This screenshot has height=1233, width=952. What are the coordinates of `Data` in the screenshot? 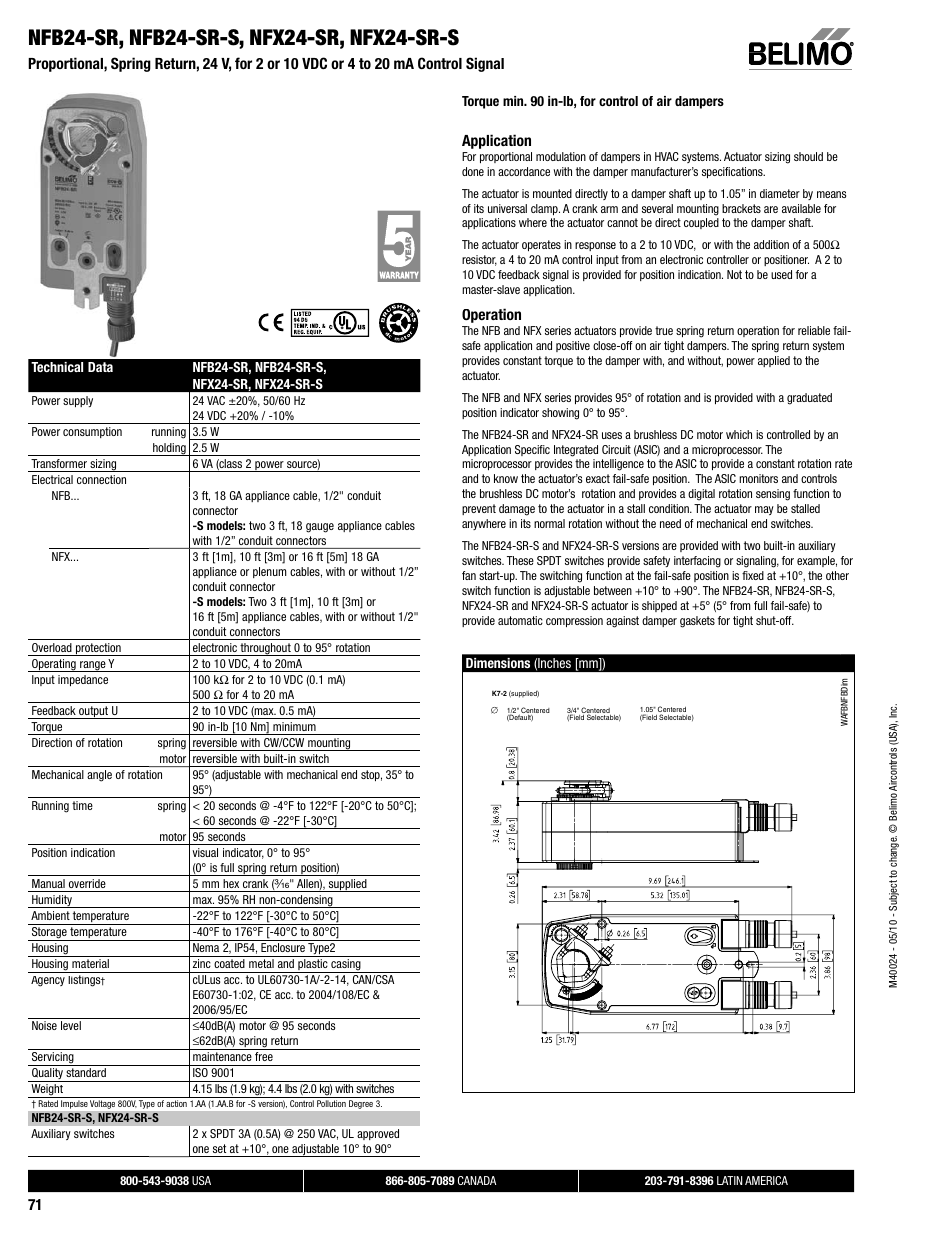 It's located at (100, 367).
